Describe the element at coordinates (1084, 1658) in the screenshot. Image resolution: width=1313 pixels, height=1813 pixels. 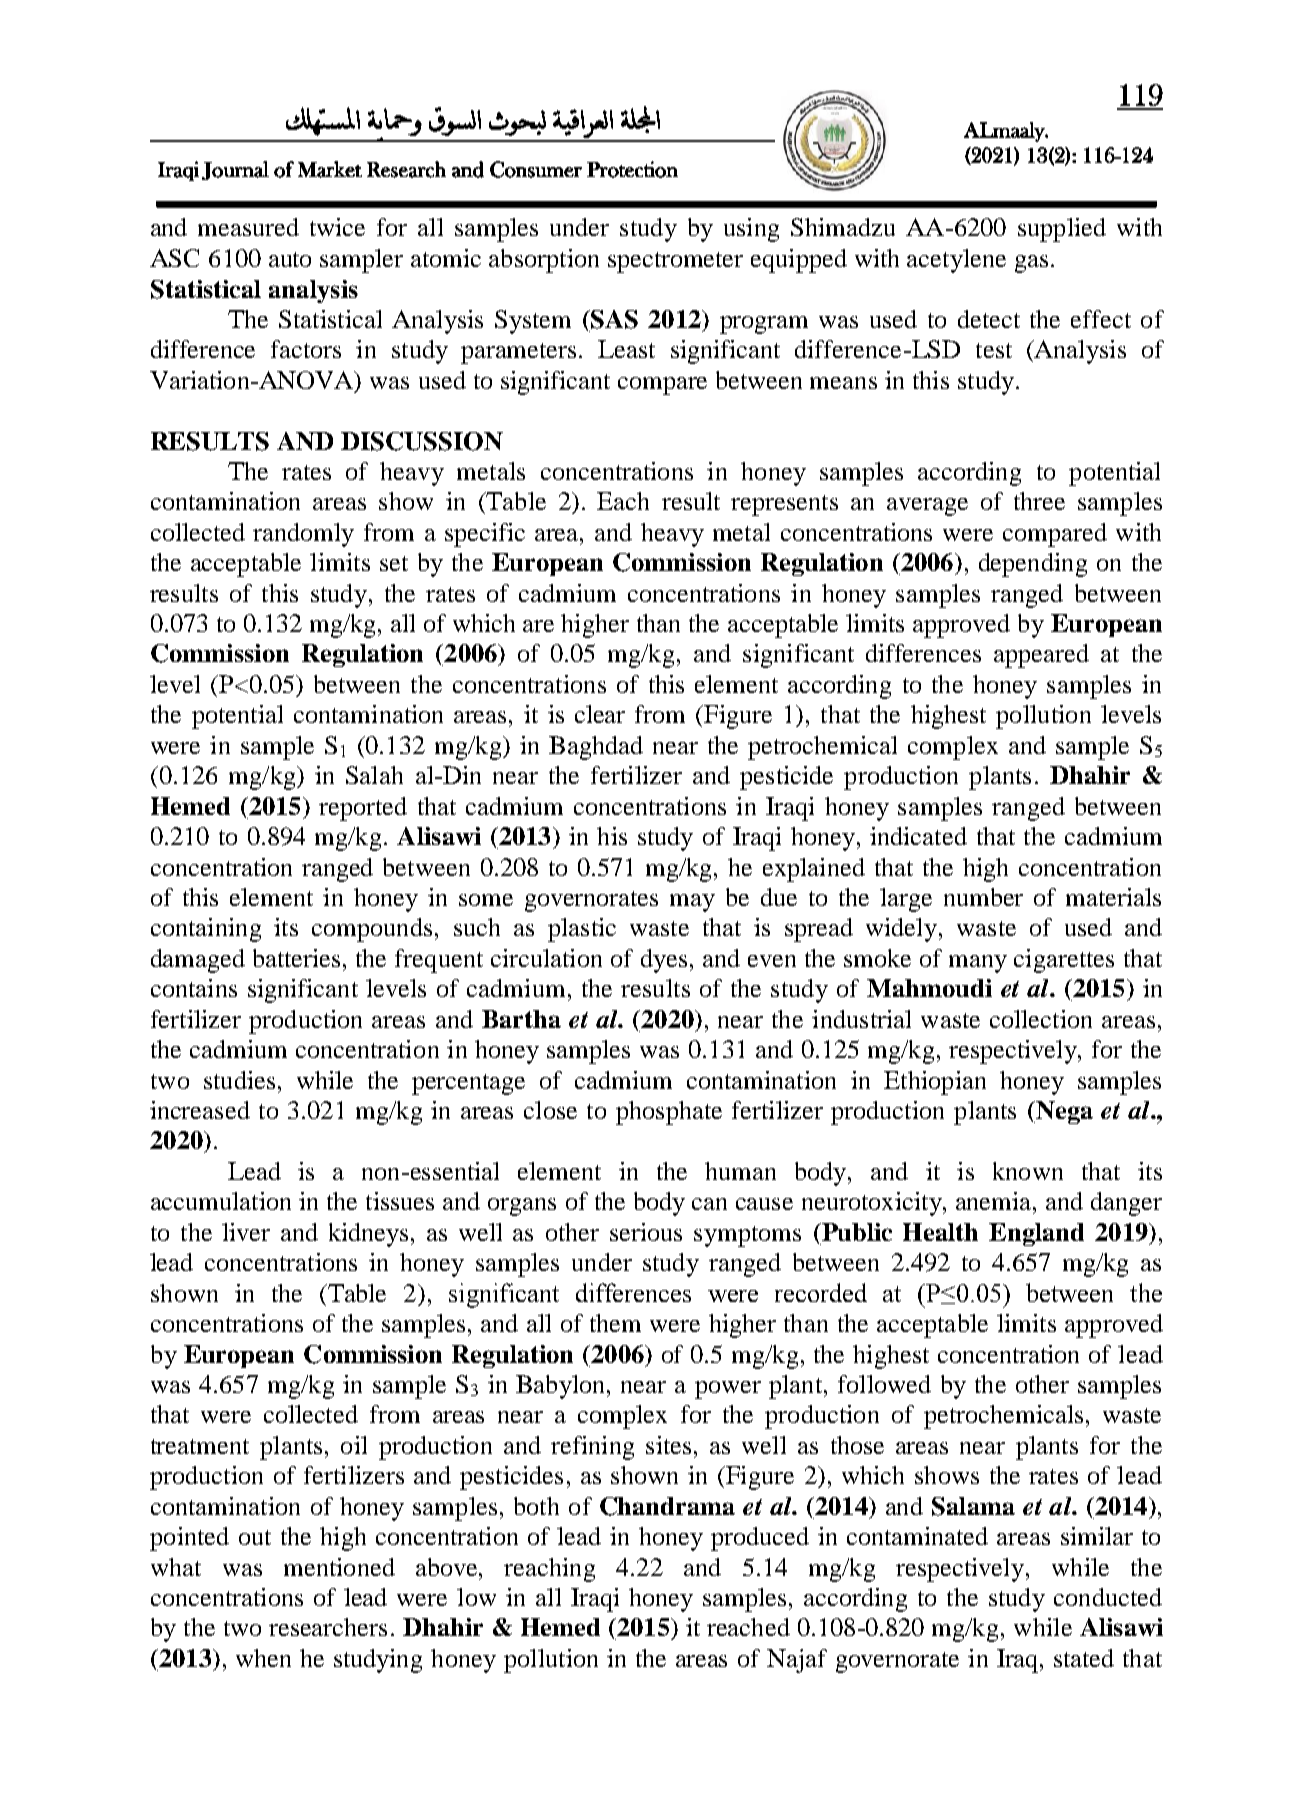
I see `stated` at that location.
